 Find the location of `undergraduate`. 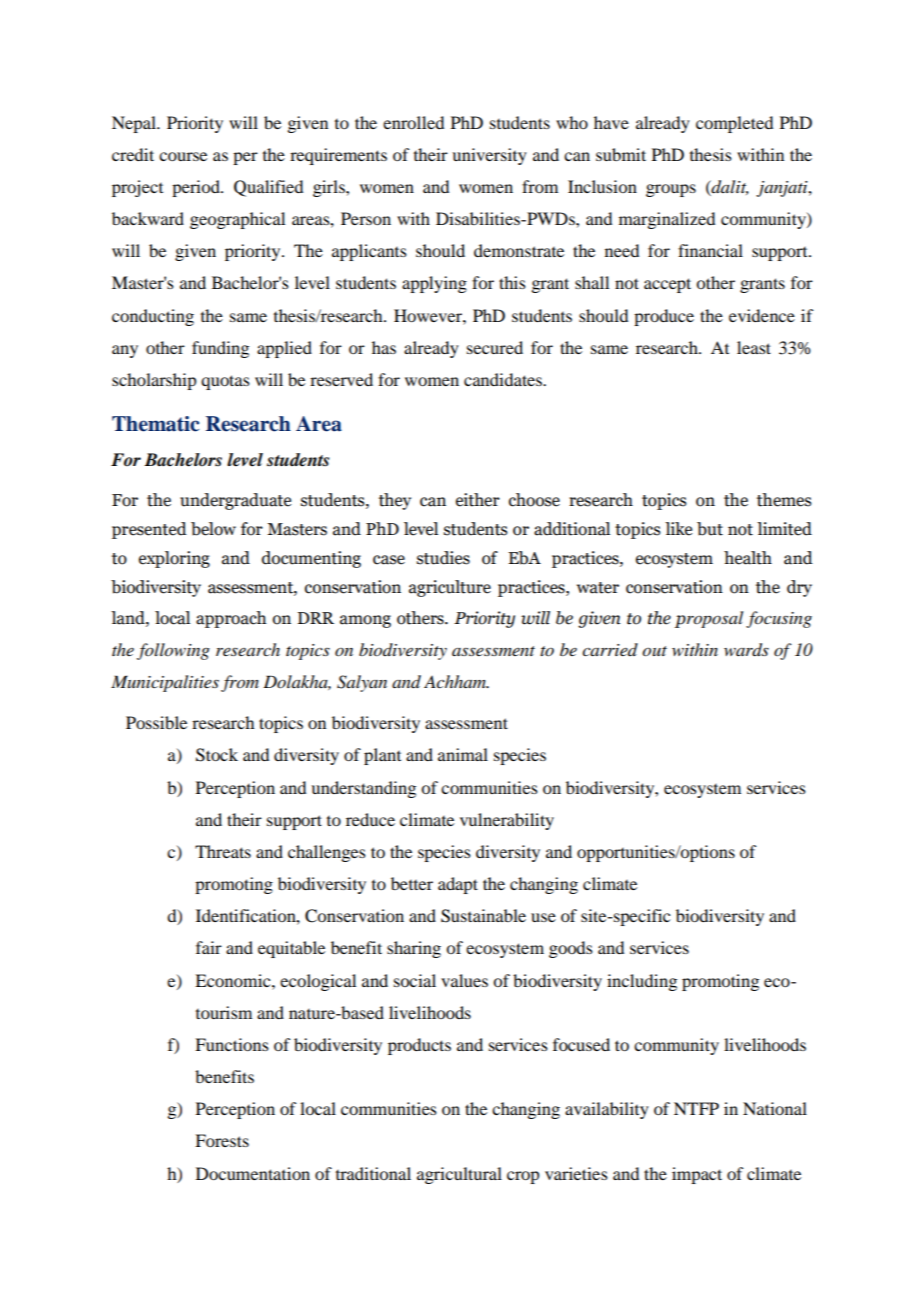

undergraduate is located at coordinates (235, 501).
